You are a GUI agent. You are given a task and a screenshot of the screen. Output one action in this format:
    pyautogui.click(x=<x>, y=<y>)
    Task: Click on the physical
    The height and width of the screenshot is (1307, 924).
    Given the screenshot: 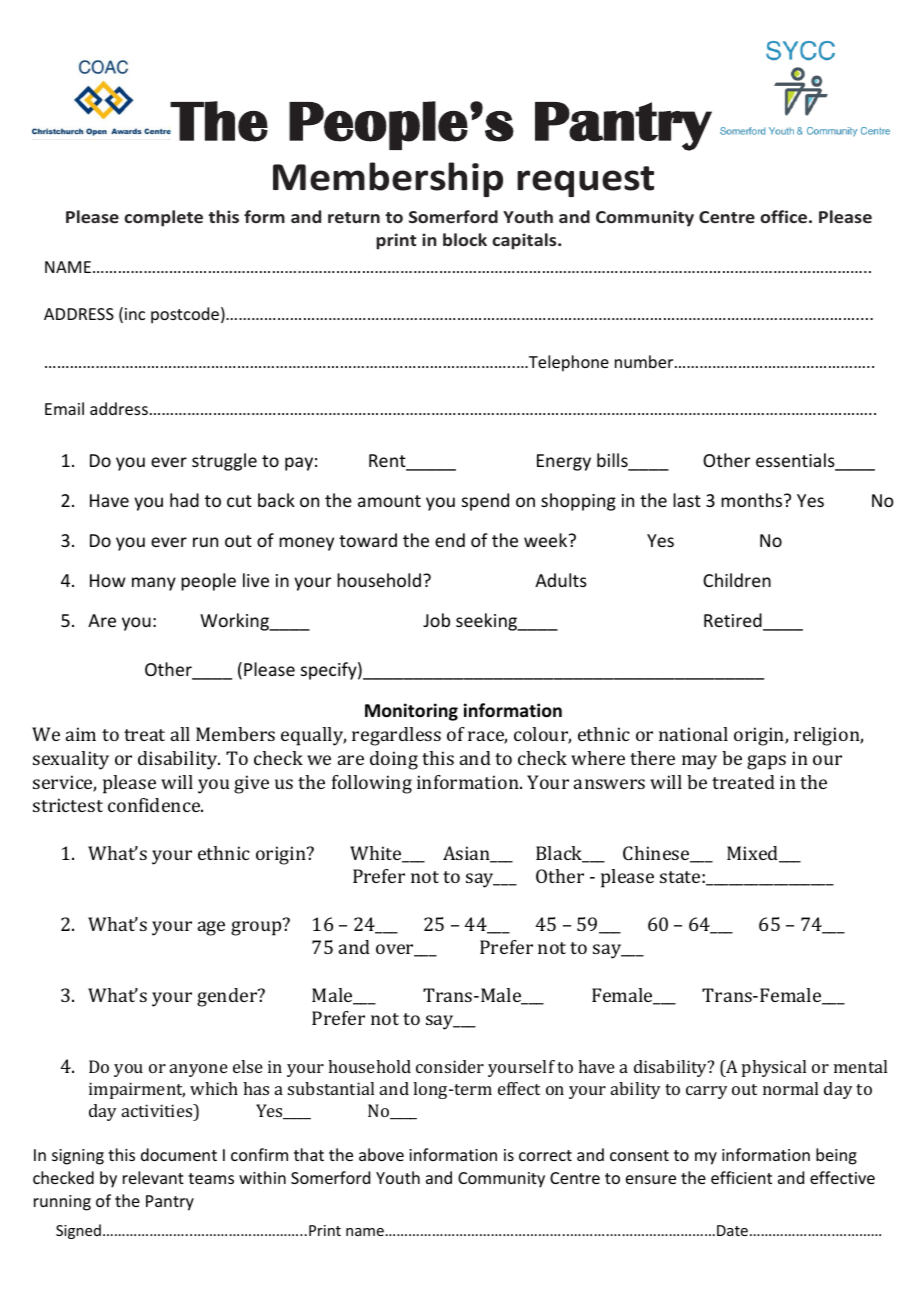 What is the action you would take?
    pyautogui.click(x=774, y=1068)
